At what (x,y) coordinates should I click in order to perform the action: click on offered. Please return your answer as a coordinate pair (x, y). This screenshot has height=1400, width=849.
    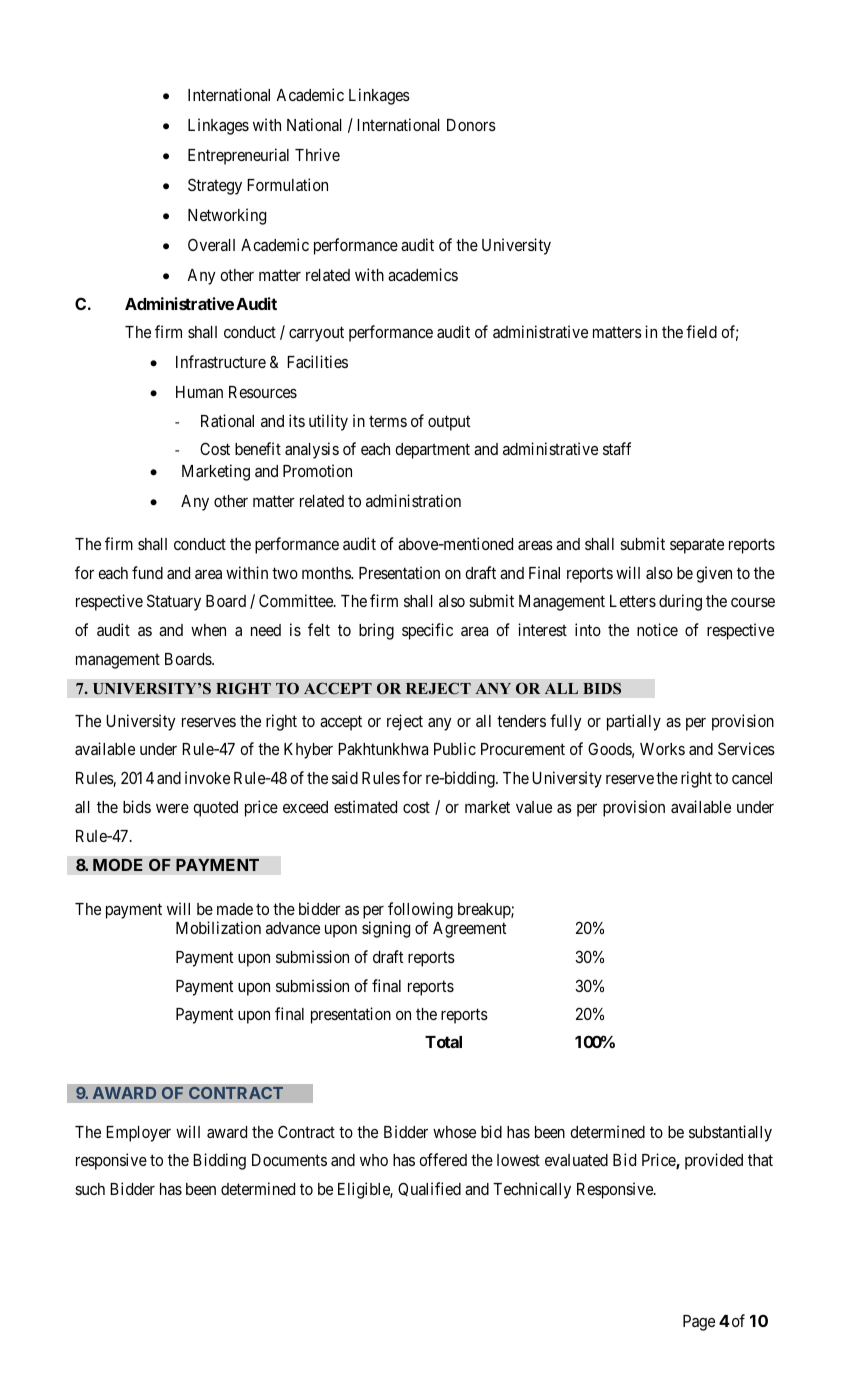
    Looking at the image, I should click on (443, 1159).
